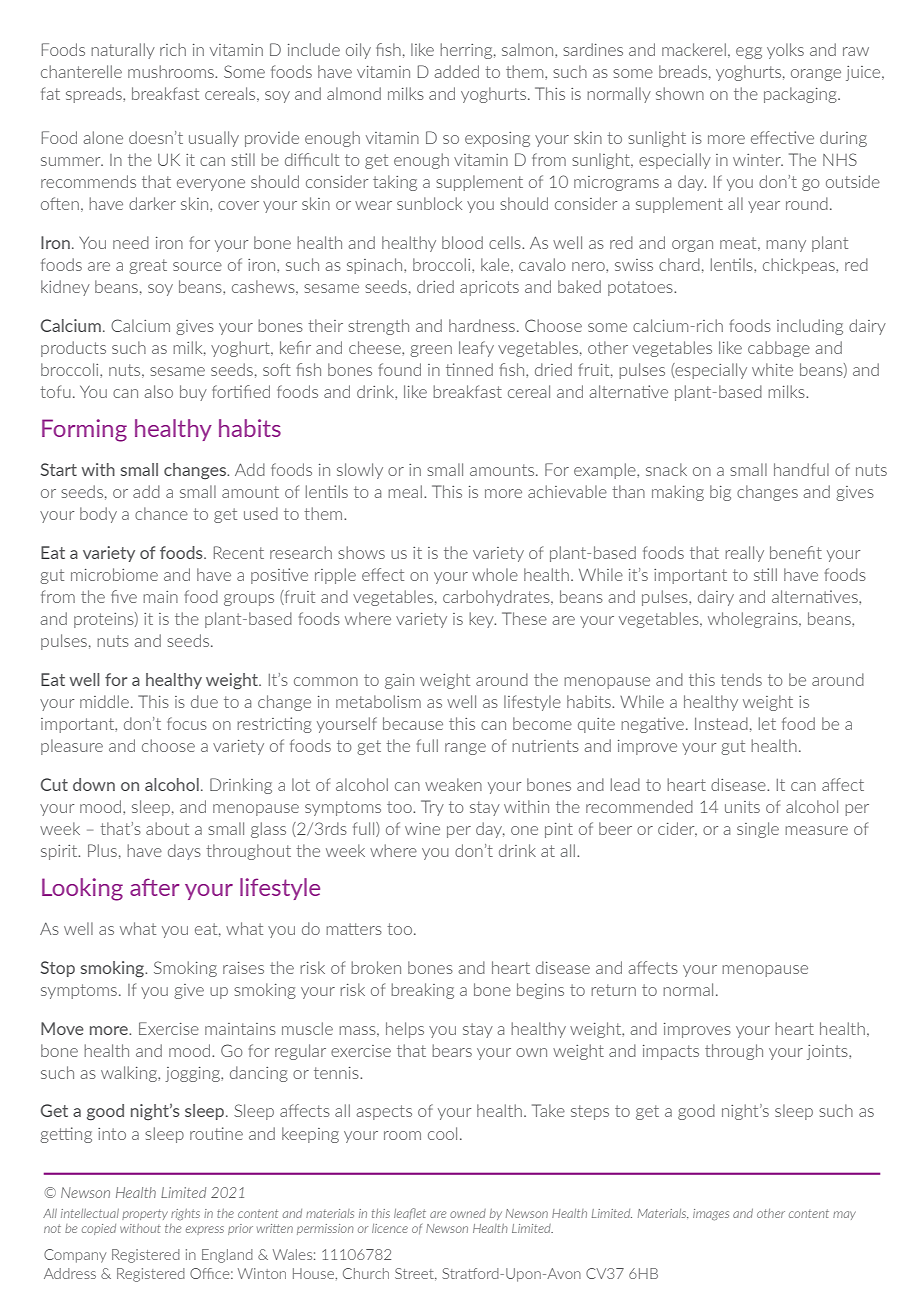 The image size is (924, 1311). What do you see at coordinates (468, 1213) in the screenshot?
I see `owned` at bounding box center [468, 1213].
